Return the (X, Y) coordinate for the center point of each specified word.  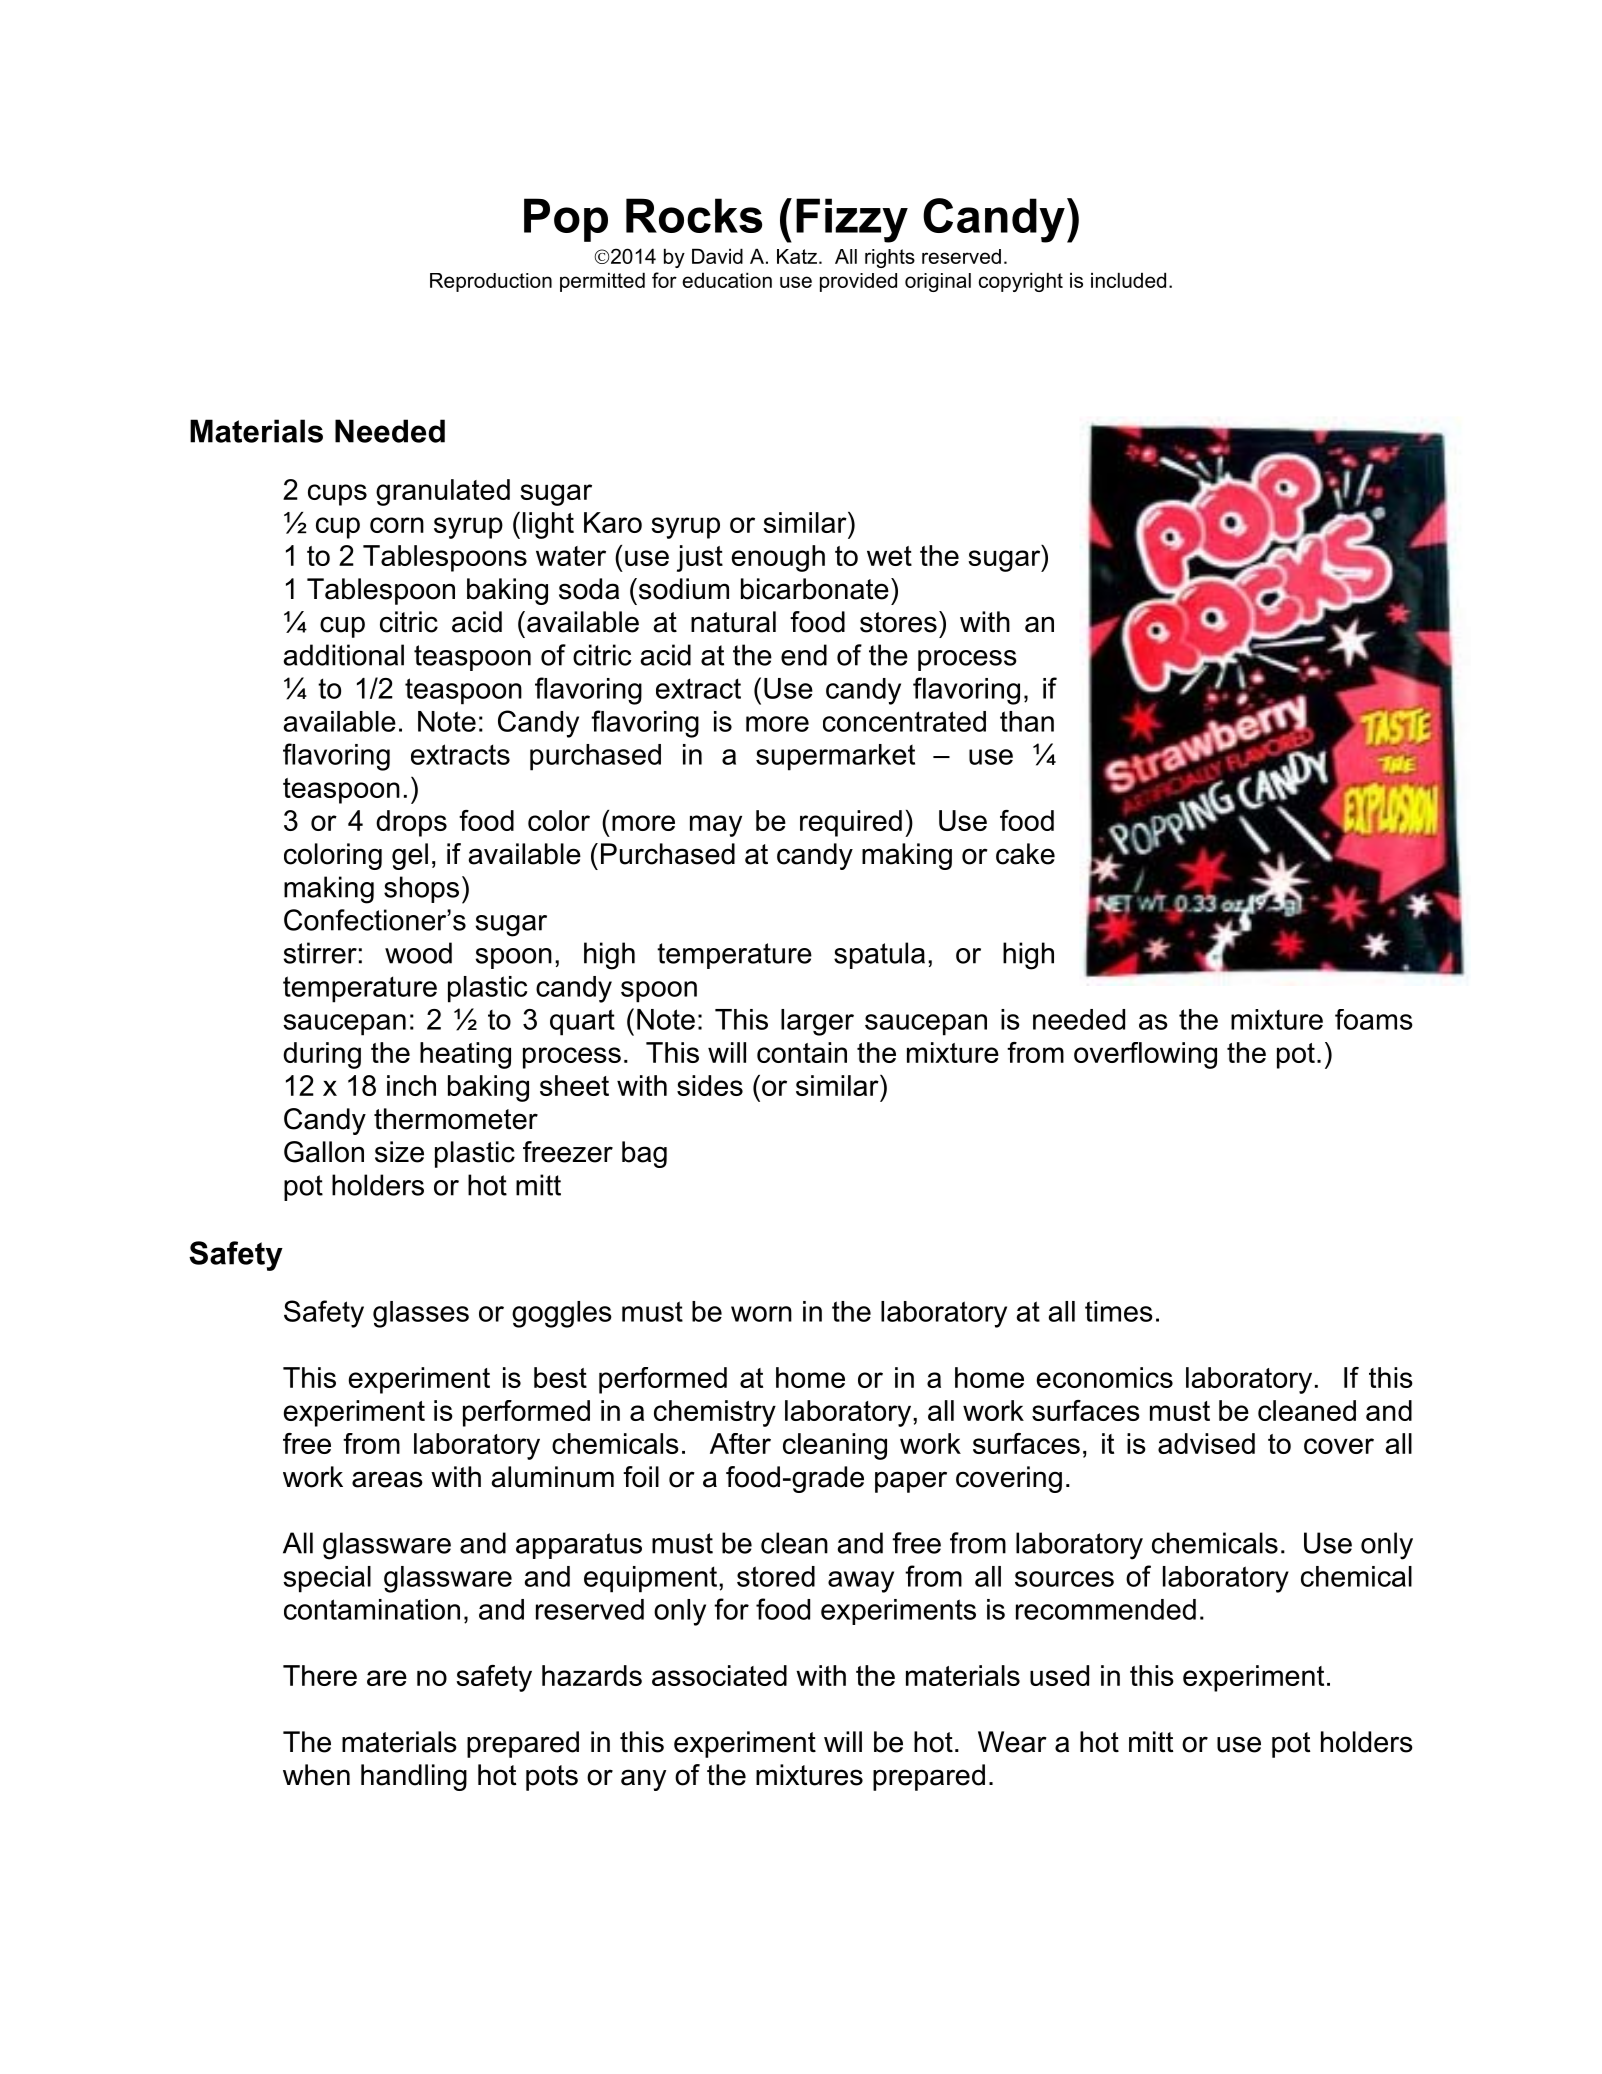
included (1128, 280)
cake (1025, 854)
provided (858, 282)
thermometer (456, 1119)
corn (397, 525)
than (1027, 721)
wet (889, 556)
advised (1206, 1443)
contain (802, 1052)
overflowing (1145, 1055)
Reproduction (491, 282)
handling (414, 1777)
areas (387, 1479)
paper (911, 1482)
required (851, 823)
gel (410, 856)
